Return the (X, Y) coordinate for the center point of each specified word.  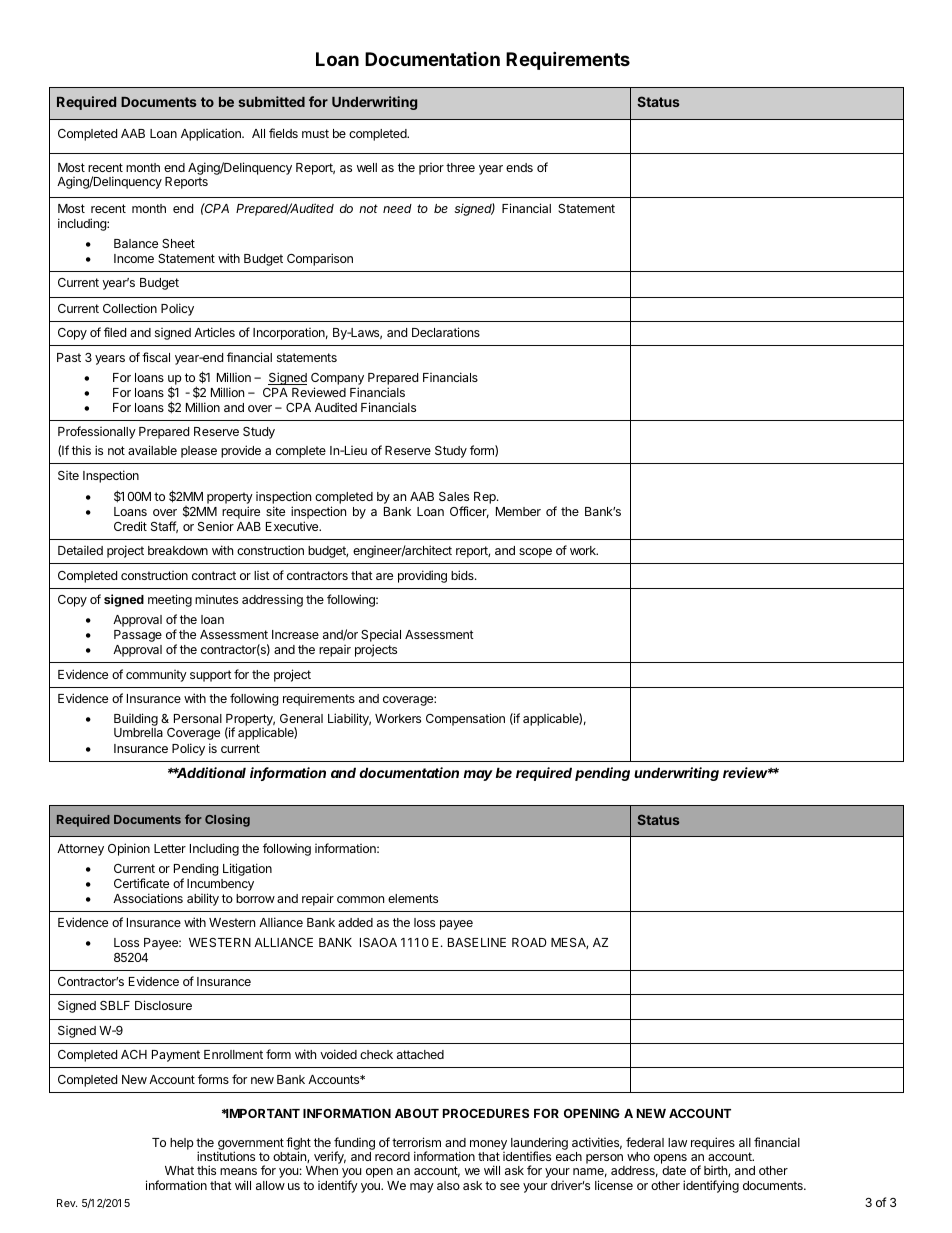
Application (212, 134)
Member (518, 511)
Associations (148, 898)
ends (519, 167)
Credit (130, 526)
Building (136, 721)
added (355, 922)
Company (337, 379)
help (182, 1144)
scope (535, 553)
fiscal (156, 357)
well (367, 167)
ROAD (529, 942)
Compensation (465, 719)
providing (422, 576)
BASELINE (477, 942)
